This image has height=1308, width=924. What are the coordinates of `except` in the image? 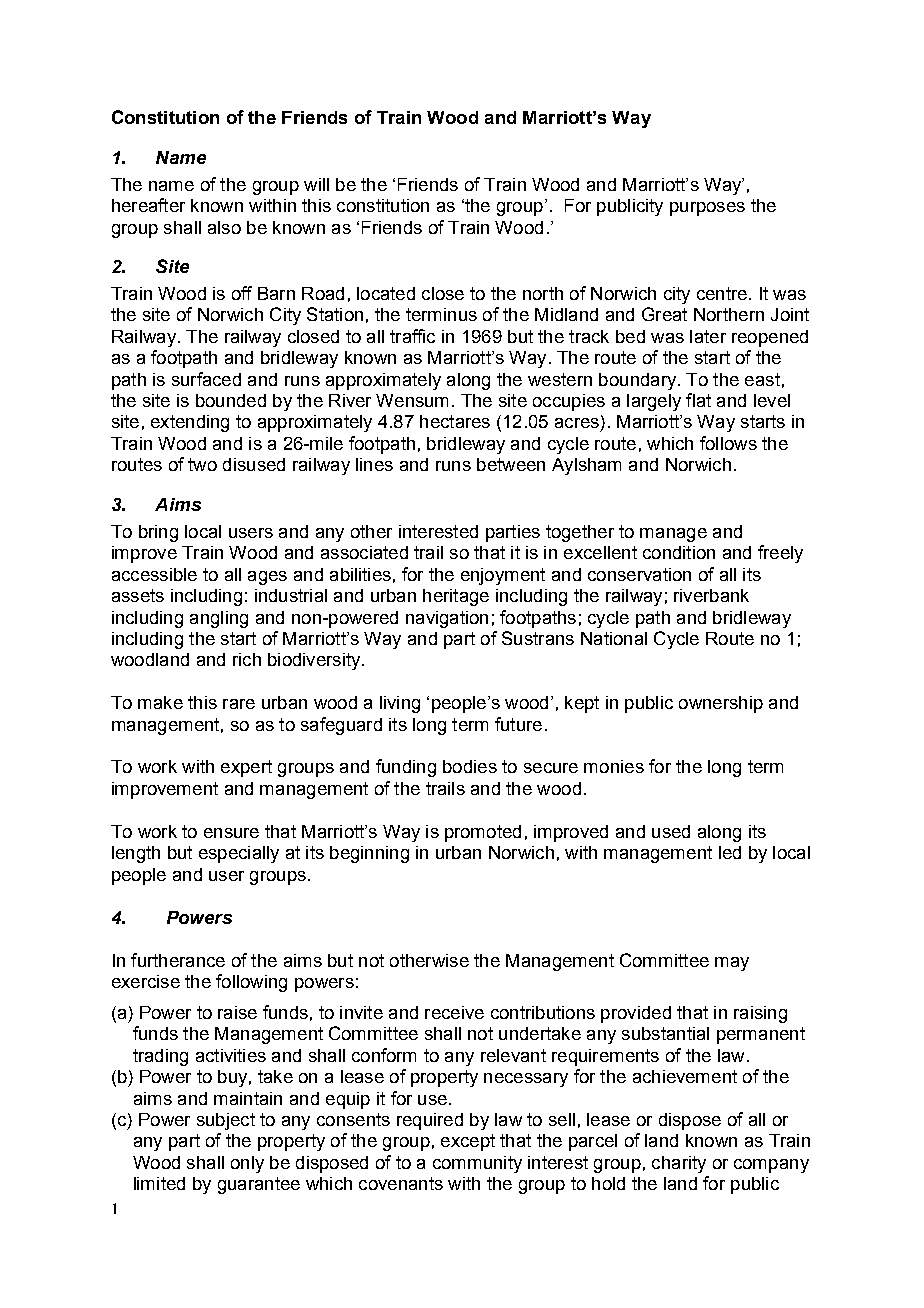 It's located at (468, 1142).
